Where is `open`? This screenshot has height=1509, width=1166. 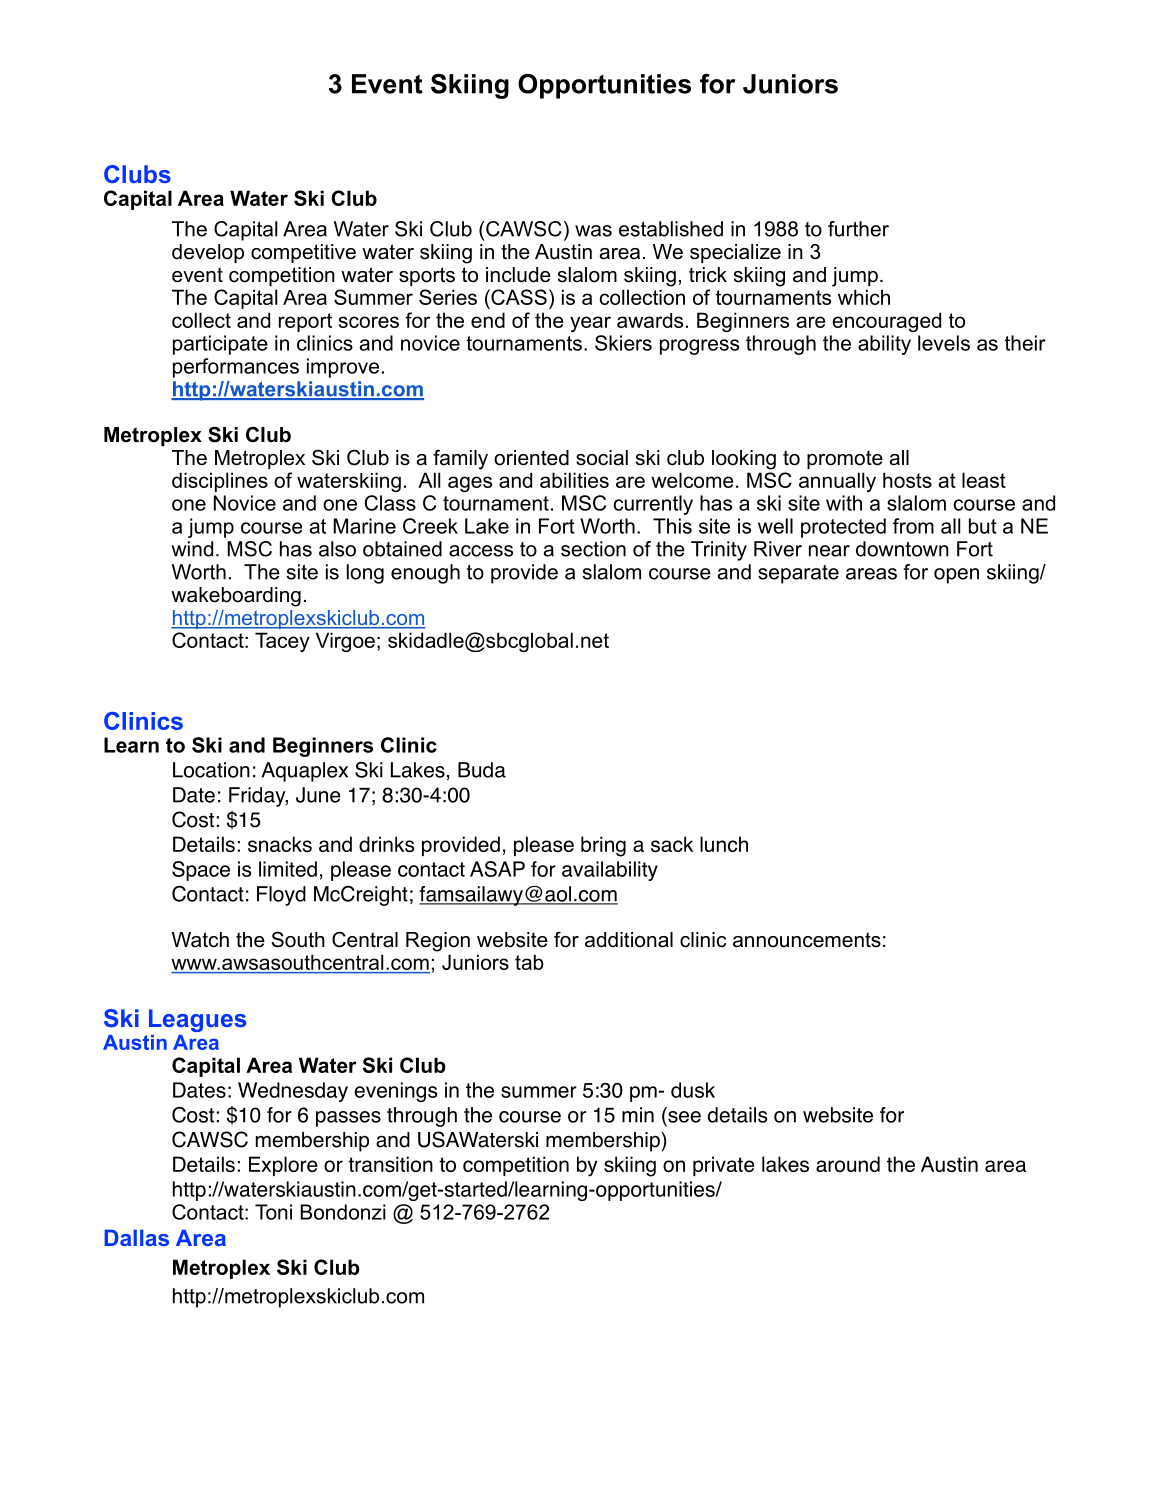 open is located at coordinates (956, 576).
